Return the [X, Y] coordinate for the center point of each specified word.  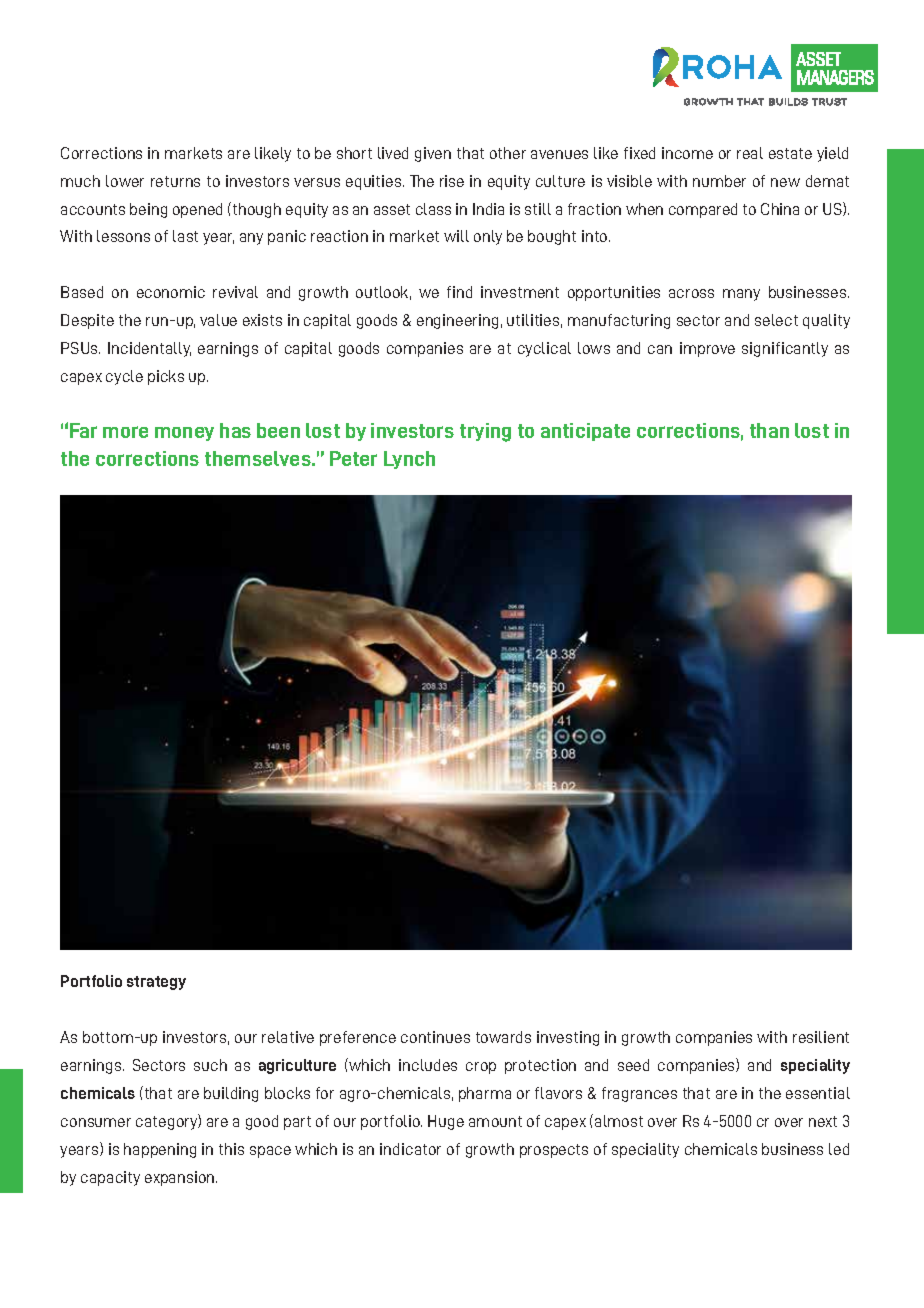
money [184, 434]
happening [160, 1150]
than [769, 430]
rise [452, 181]
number [719, 181]
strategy [156, 983]
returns [175, 181]
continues [435, 1037]
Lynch [409, 460]
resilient [821, 1037]
